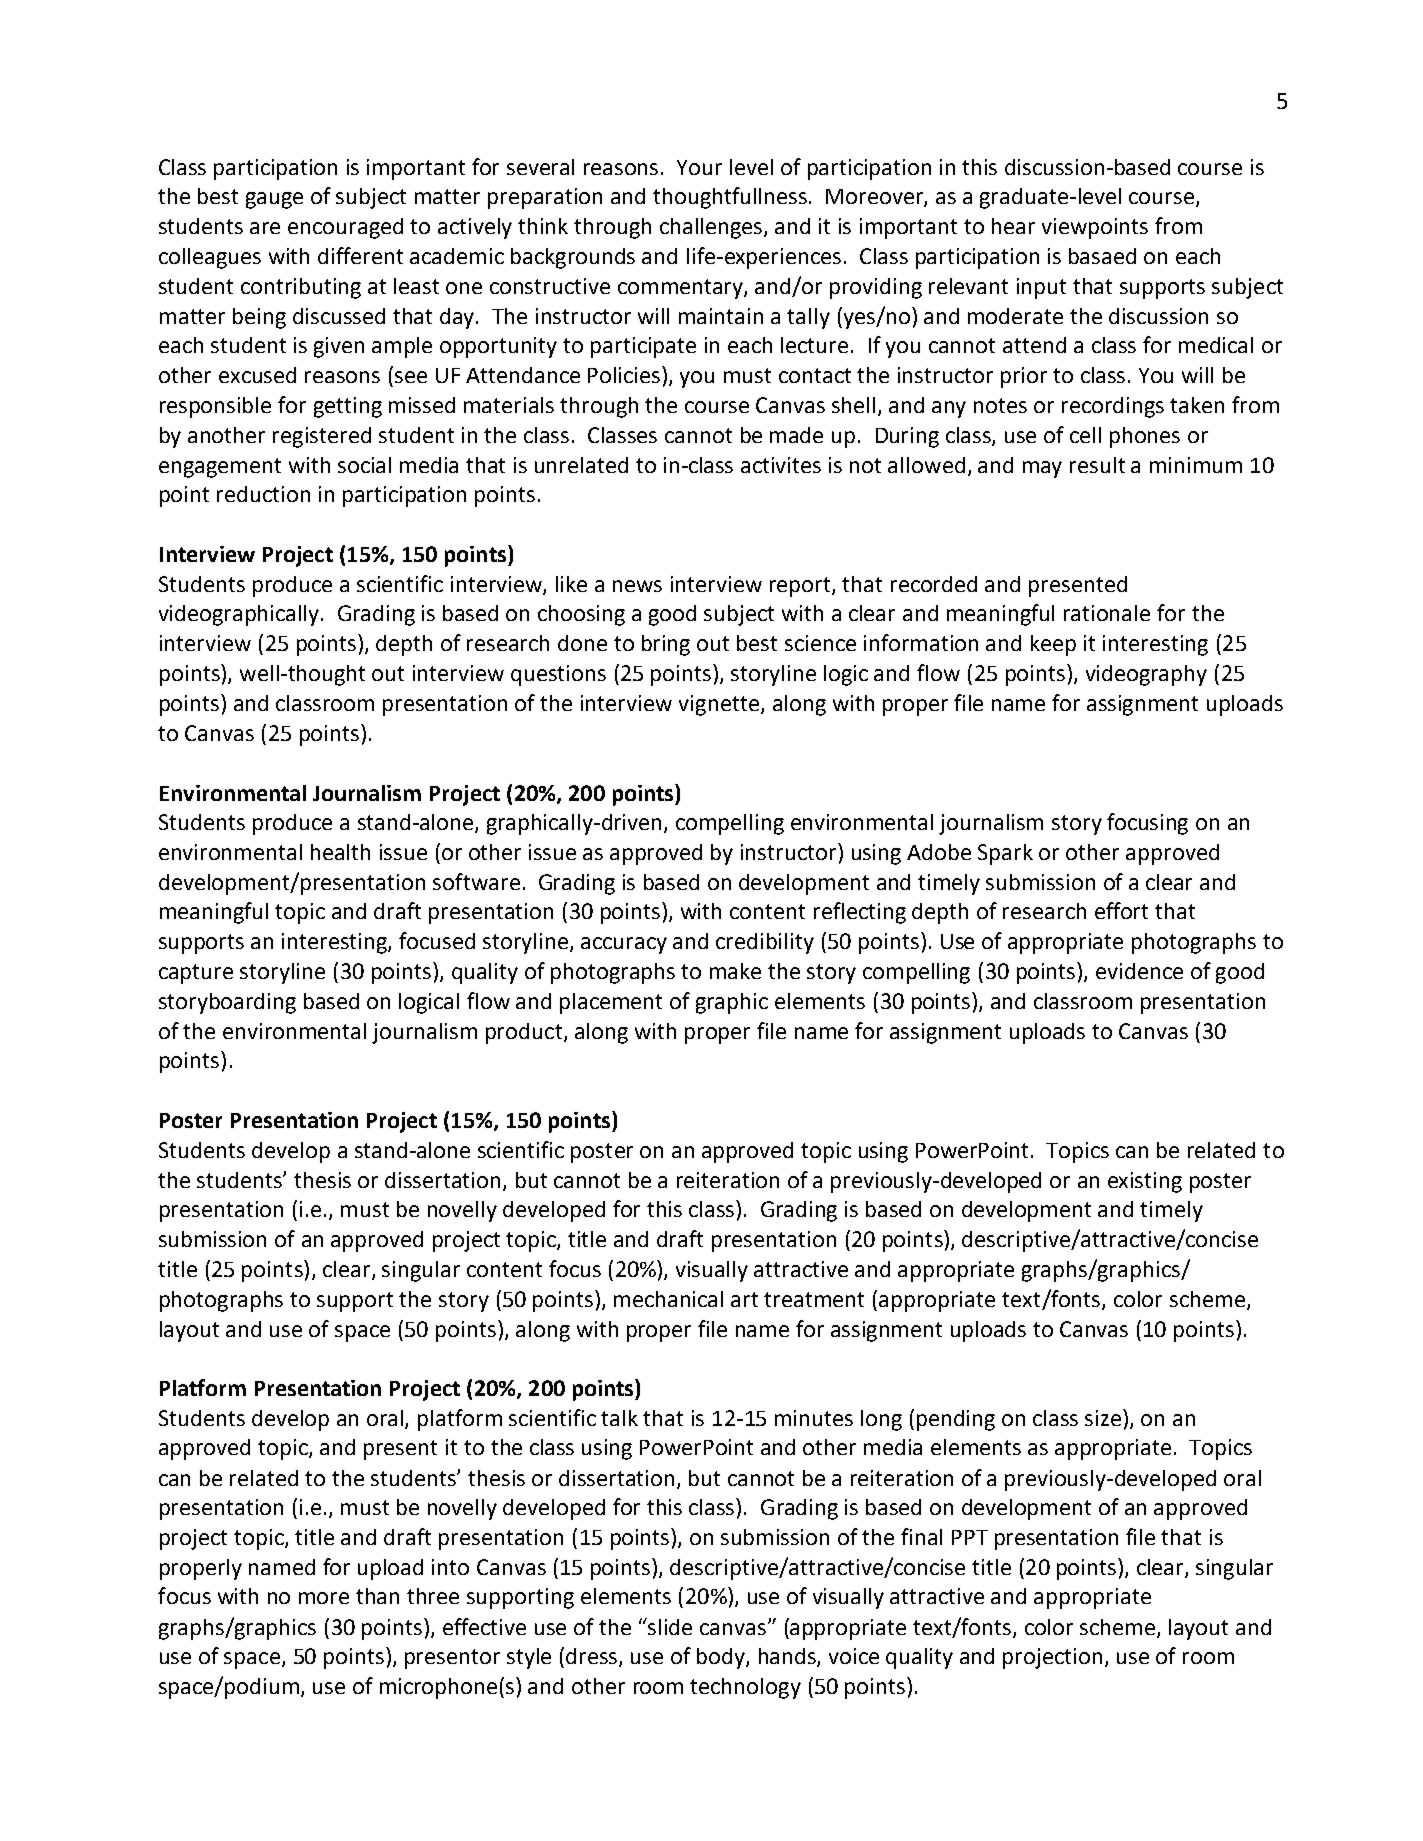  What do you see at coordinates (712, 228) in the screenshot?
I see `challenges` at bounding box center [712, 228].
